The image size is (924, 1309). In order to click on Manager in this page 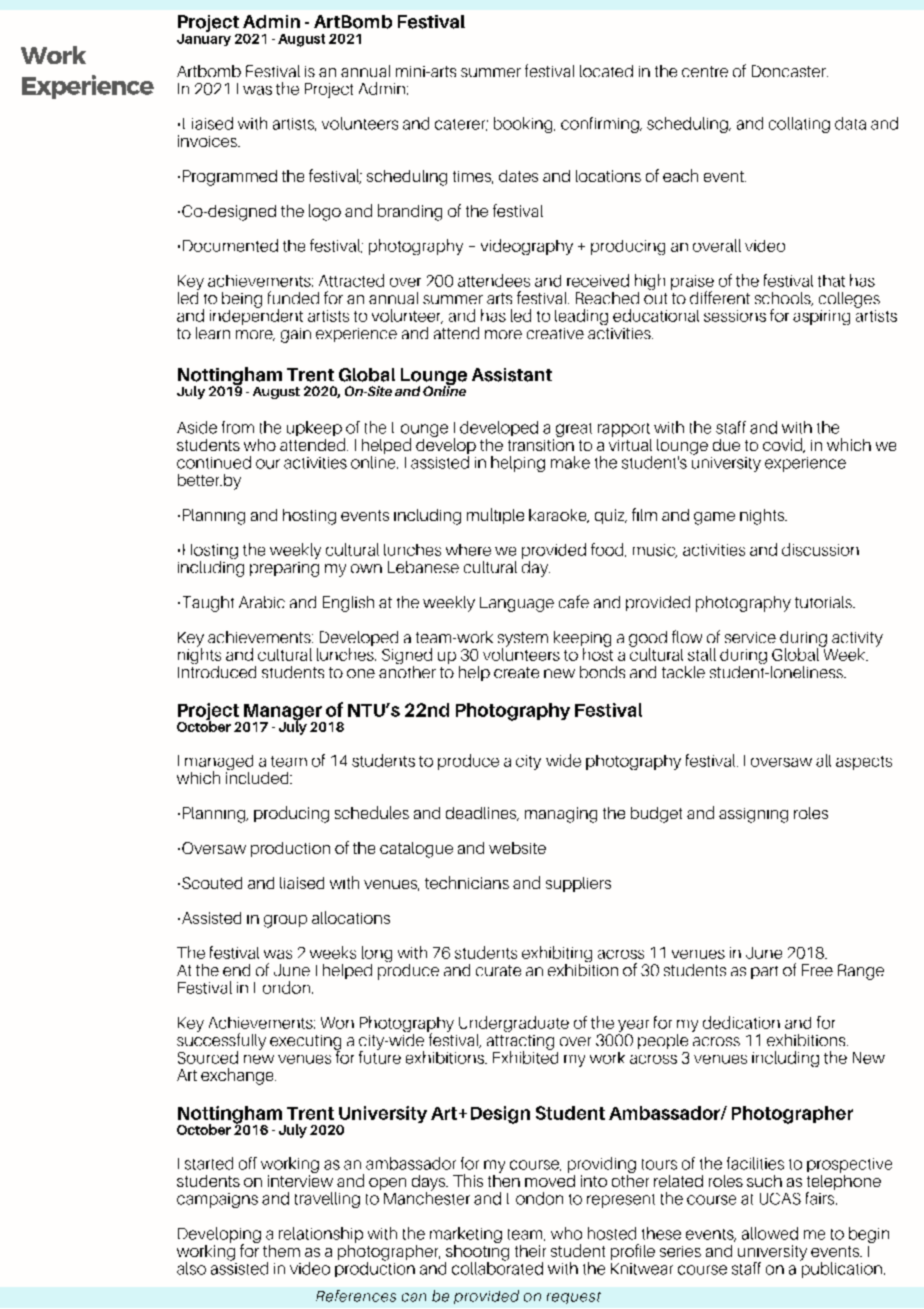, I will do `click(284, 713)`.
